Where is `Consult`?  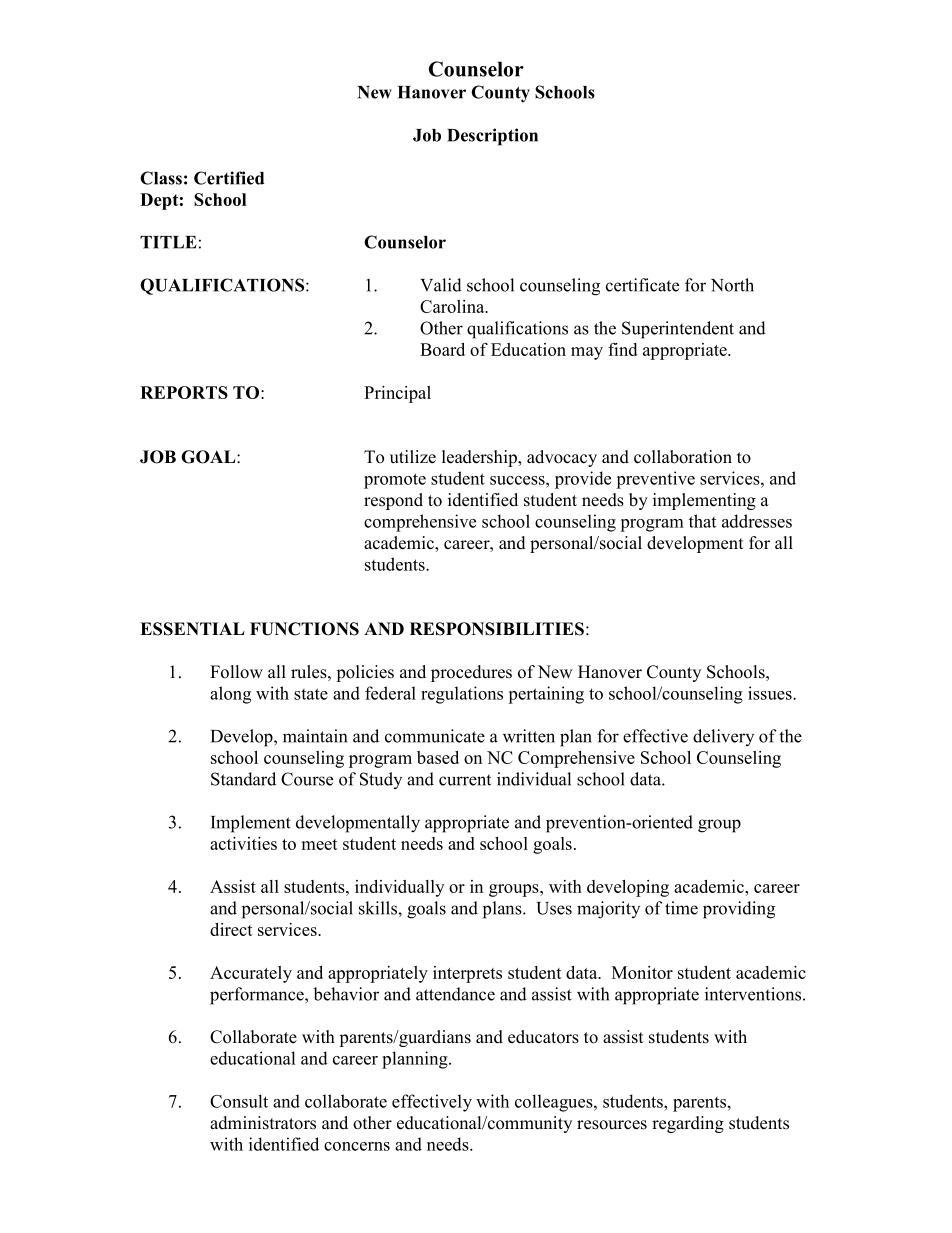 Consult is located at coordinates (239, 1101).
